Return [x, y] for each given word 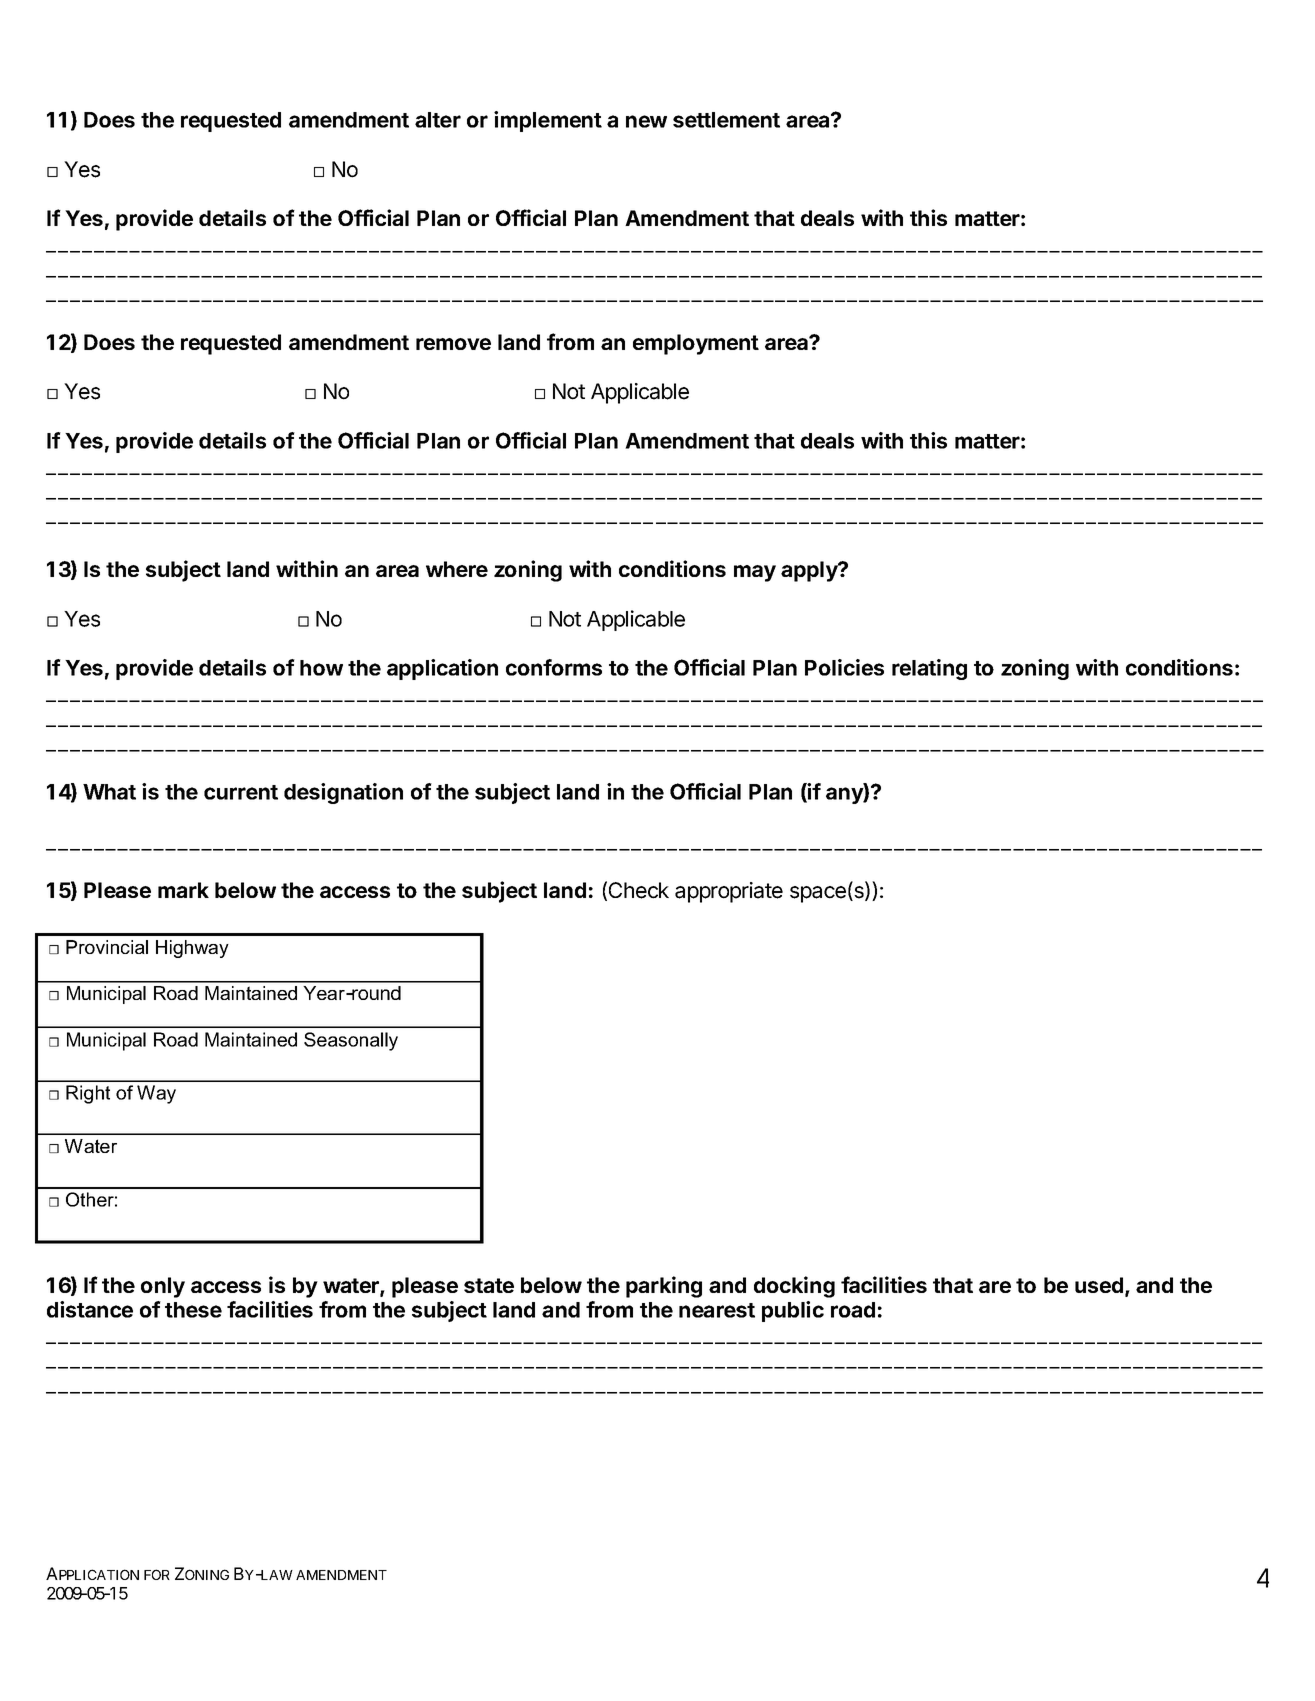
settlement [726, 120]
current [241, 792]
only [163, 1287]
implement [548, 121]
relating [929, 669]
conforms [554, 667]
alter [438, 120]
